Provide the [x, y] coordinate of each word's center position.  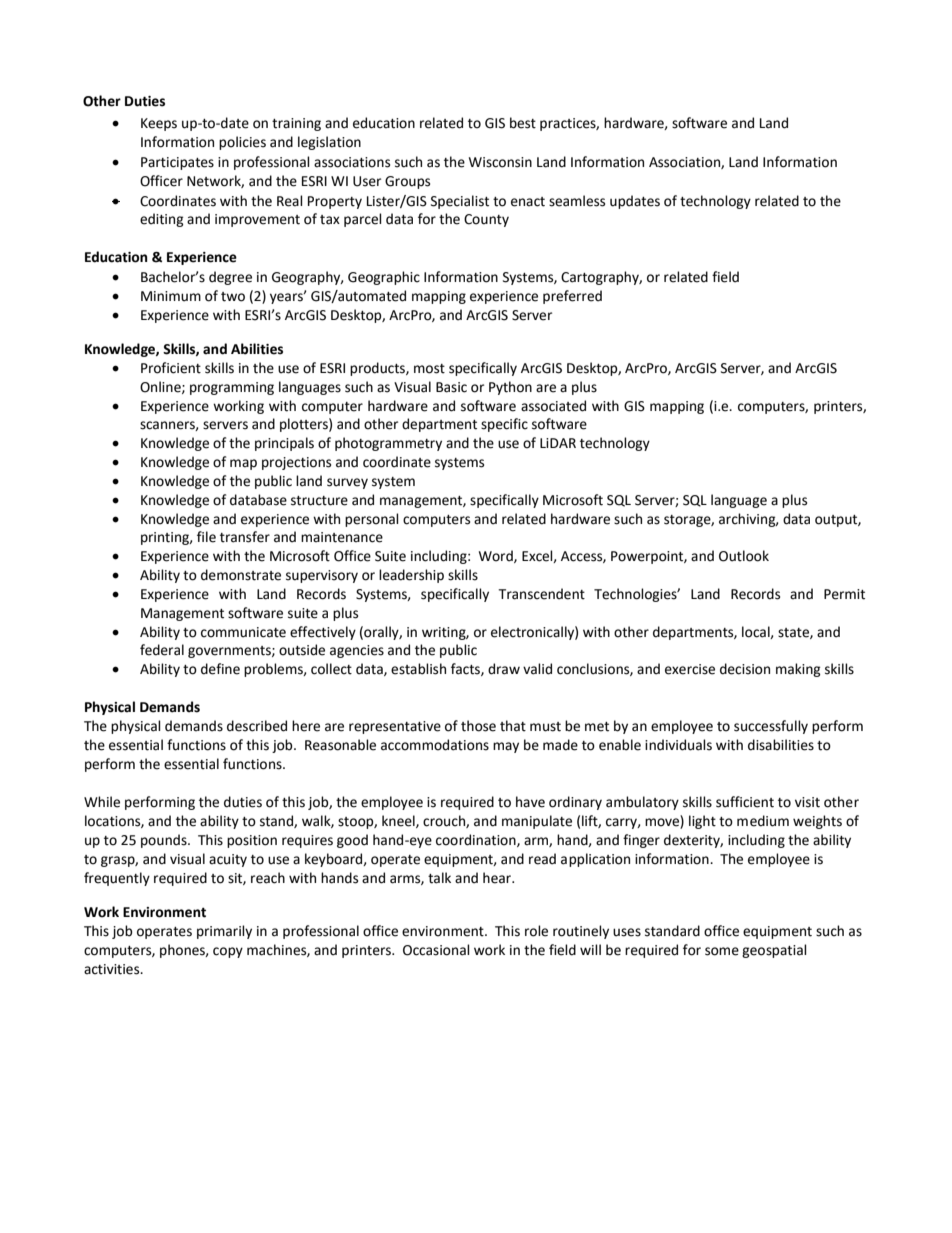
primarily [224, 932]
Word [497, 556]
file [206, 537]
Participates [177, 163]
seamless [577, 201]
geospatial [774, 951]
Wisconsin [500, 162]
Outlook [744, 556]
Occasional [436, 950]
